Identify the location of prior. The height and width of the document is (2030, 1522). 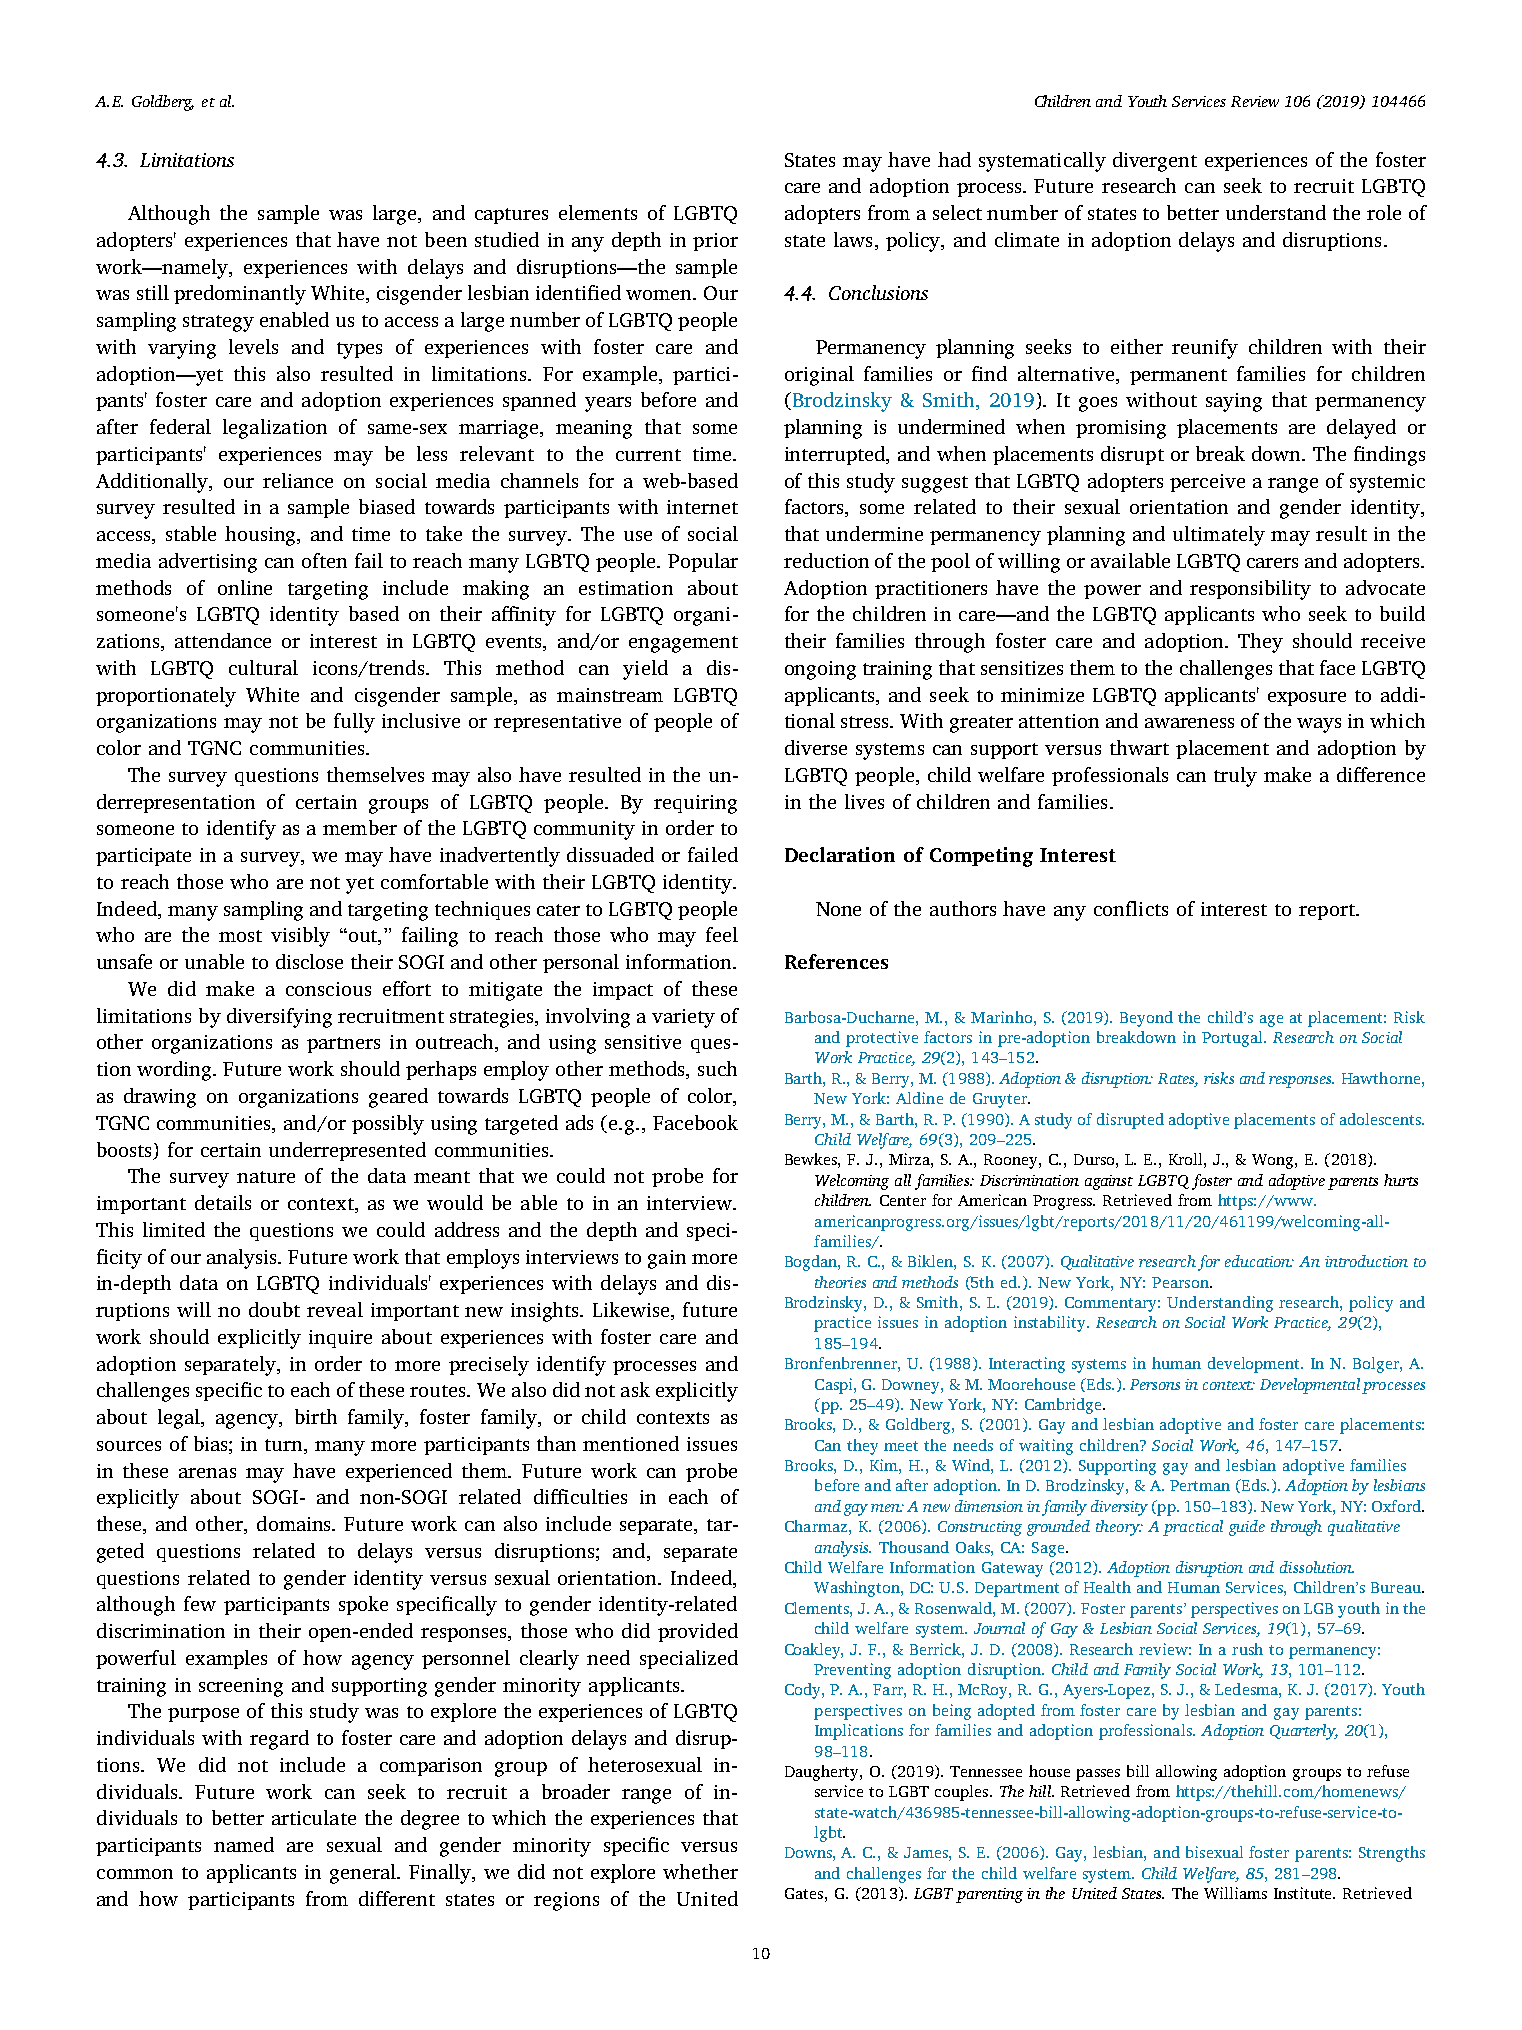
(715, 242).
